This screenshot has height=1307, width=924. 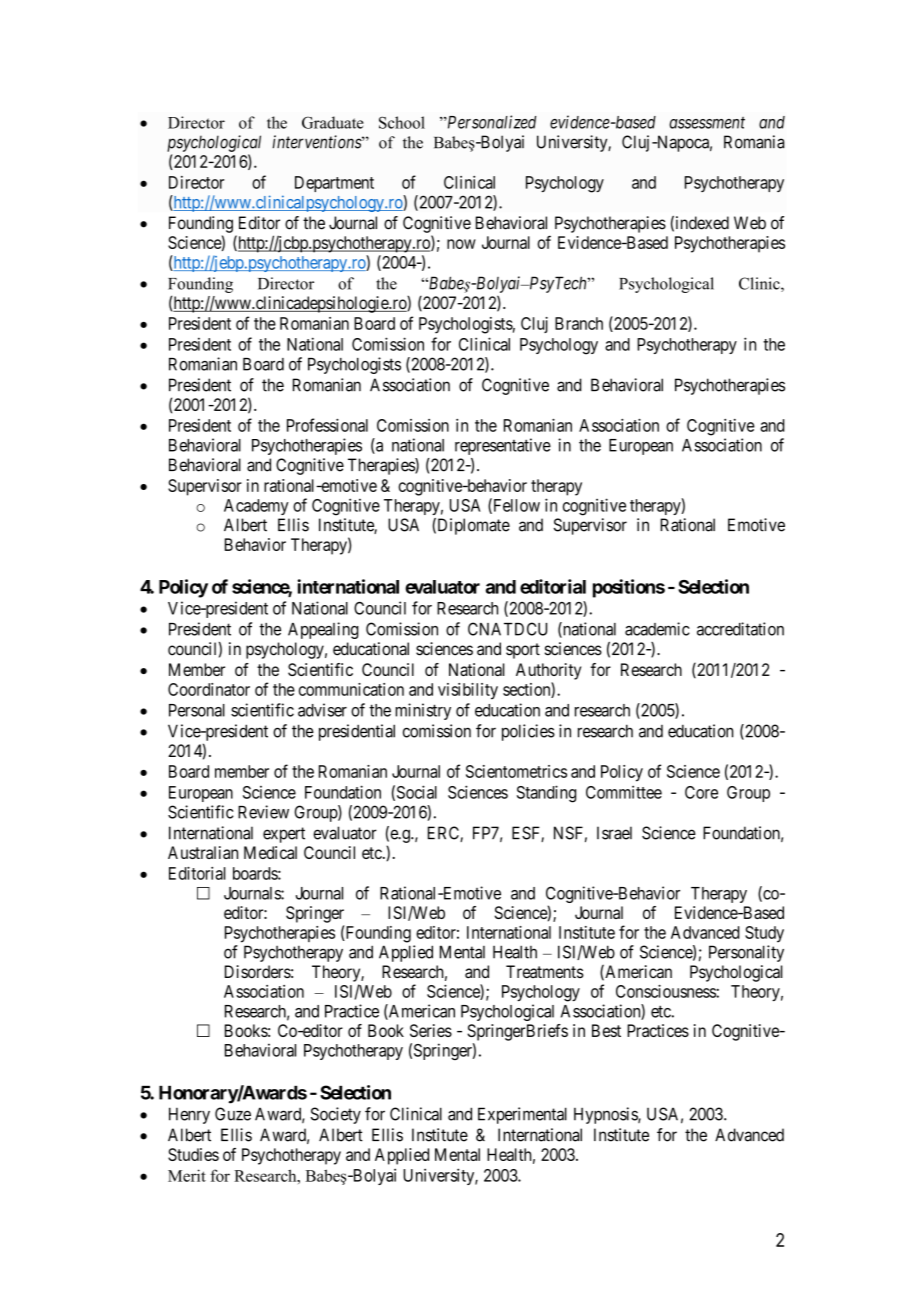 What do you see at coordinates (333, 122) in the screenshot?
I see `Graduate` at bounding box center [333, 122].
